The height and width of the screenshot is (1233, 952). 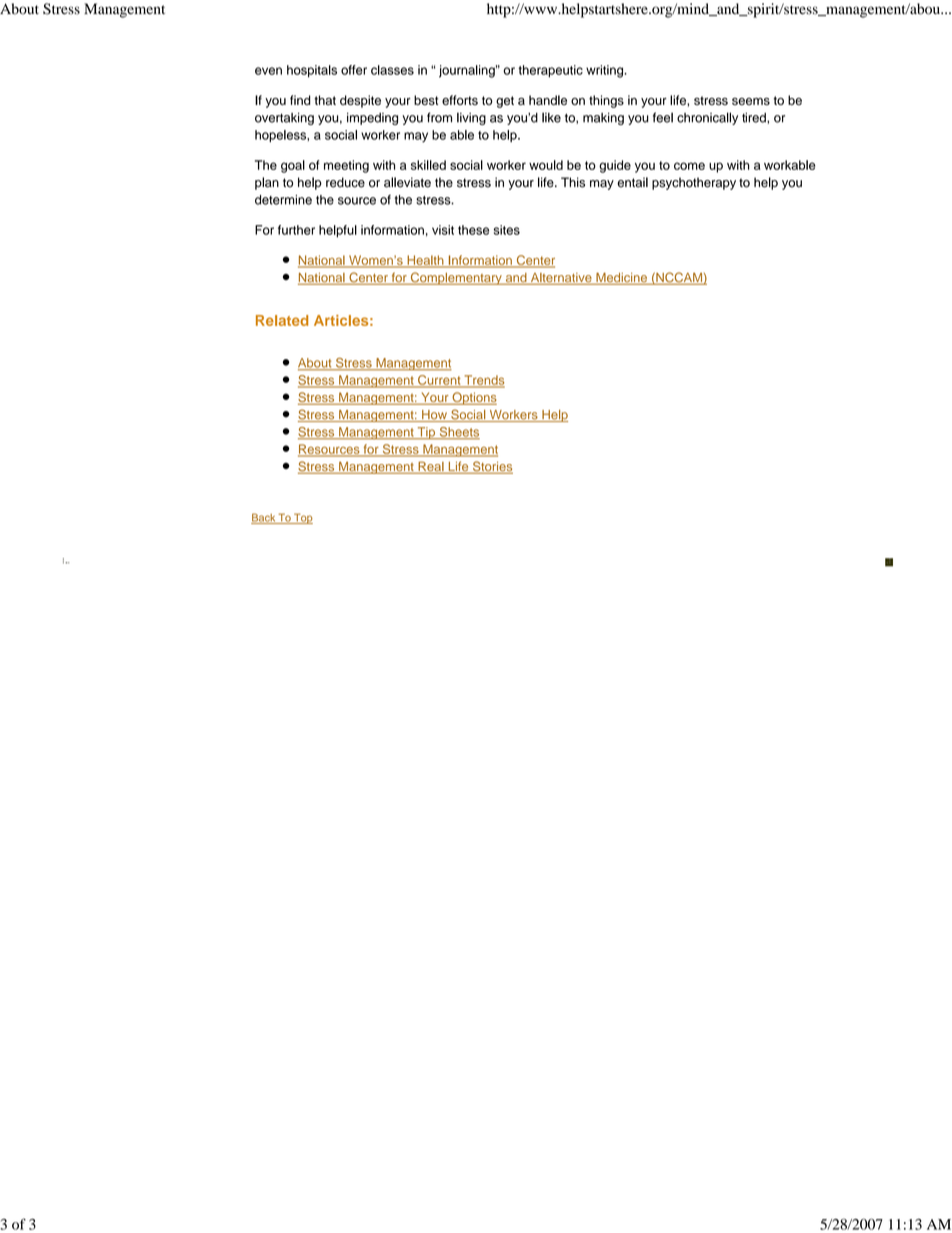 What do you see at coordinates (302, 518) in the screenshot?
I see `Top` at bounding box center [302, 518].
